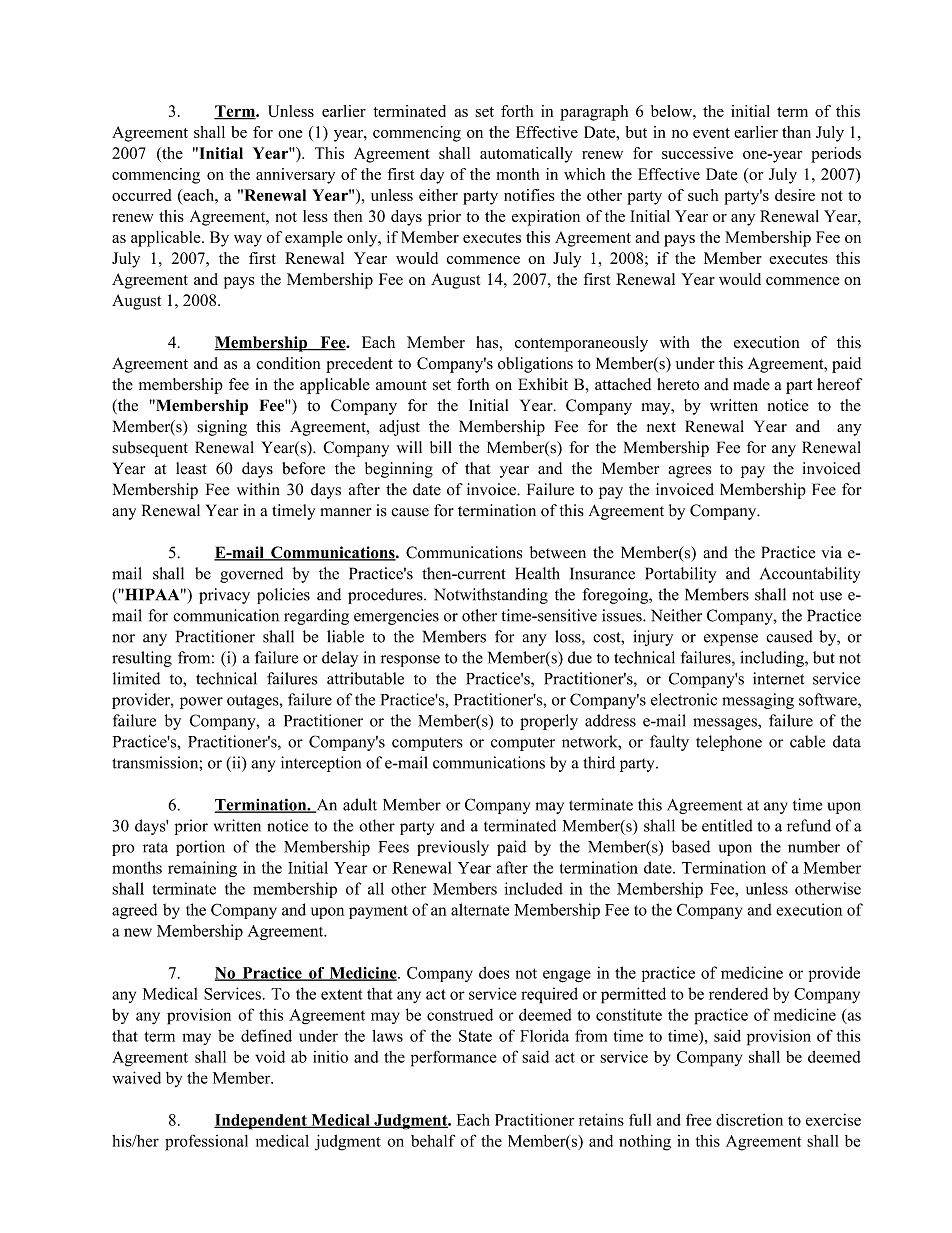  I want to click on discretion, so click(749, 1120).
